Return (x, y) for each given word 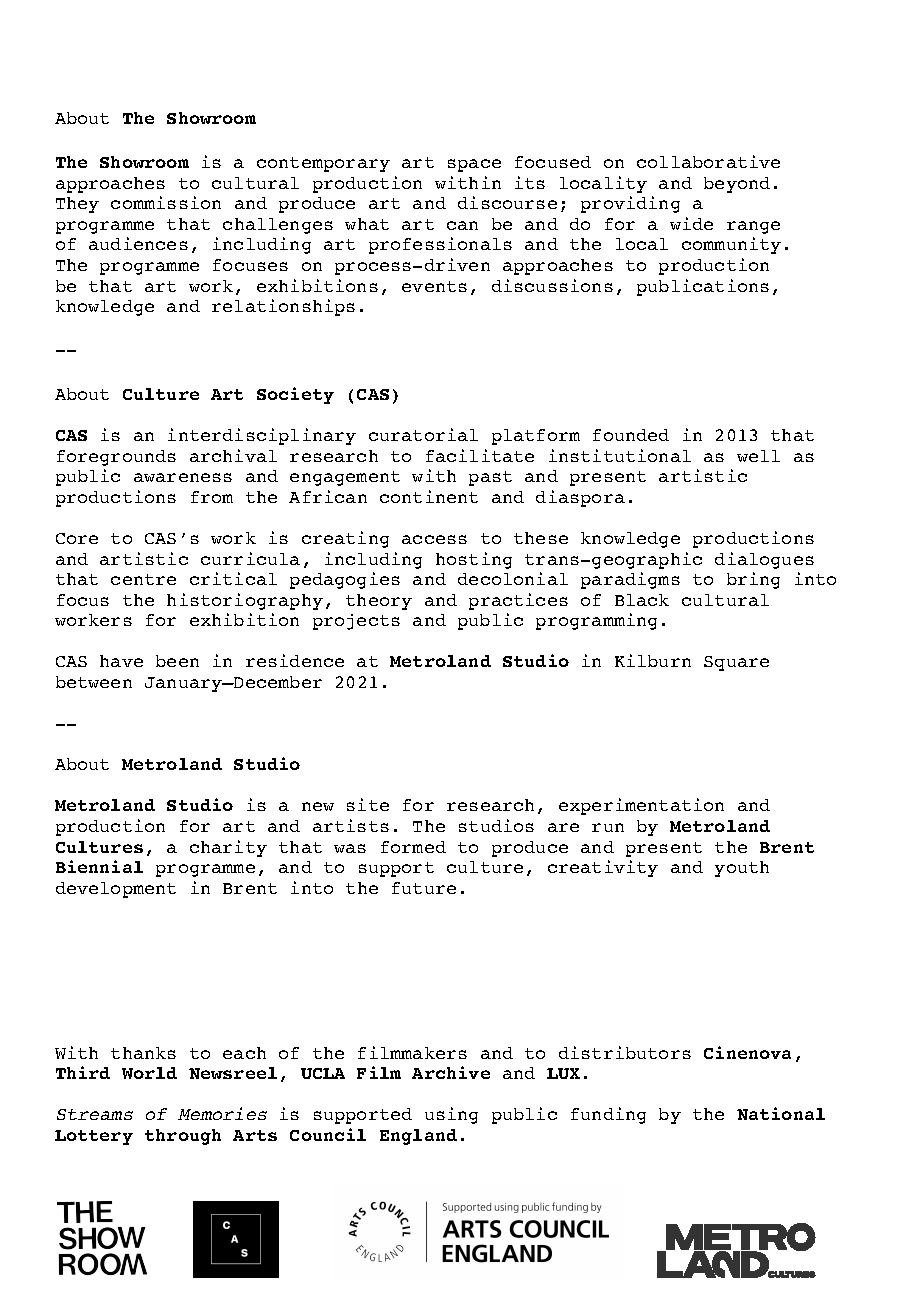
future (424, 888)
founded (631, 435)
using (451, 1115)
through (183, 1137)
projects (356, 622)
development (116, 890)
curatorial (423, 434)
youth (742, 869)
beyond (737, 185)
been (177, 661)
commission (166, 202)
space (474, 165)
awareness (183, 477)
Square (736, 663)
